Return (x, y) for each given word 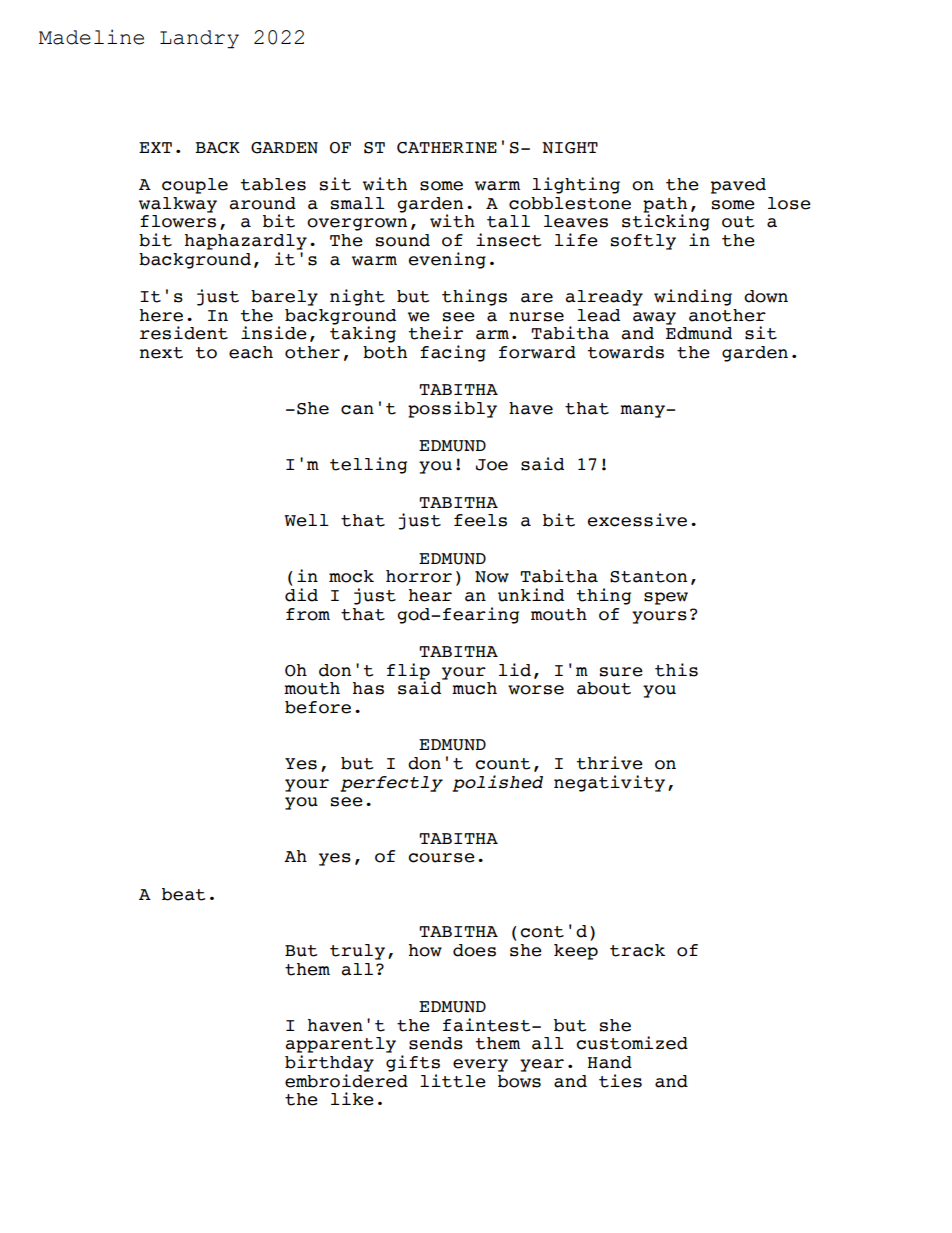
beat (184, 894)
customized (632, 1043)
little (453, 1081)
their (435, 333)
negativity (609, 783)
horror (419, 576)
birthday (329, 1063)
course (441, 858)
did (301, 595)
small (358, 203)
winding (693, 297)
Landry (199, 39)
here (161, 315)
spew (666, 598)
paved (738, 186)
